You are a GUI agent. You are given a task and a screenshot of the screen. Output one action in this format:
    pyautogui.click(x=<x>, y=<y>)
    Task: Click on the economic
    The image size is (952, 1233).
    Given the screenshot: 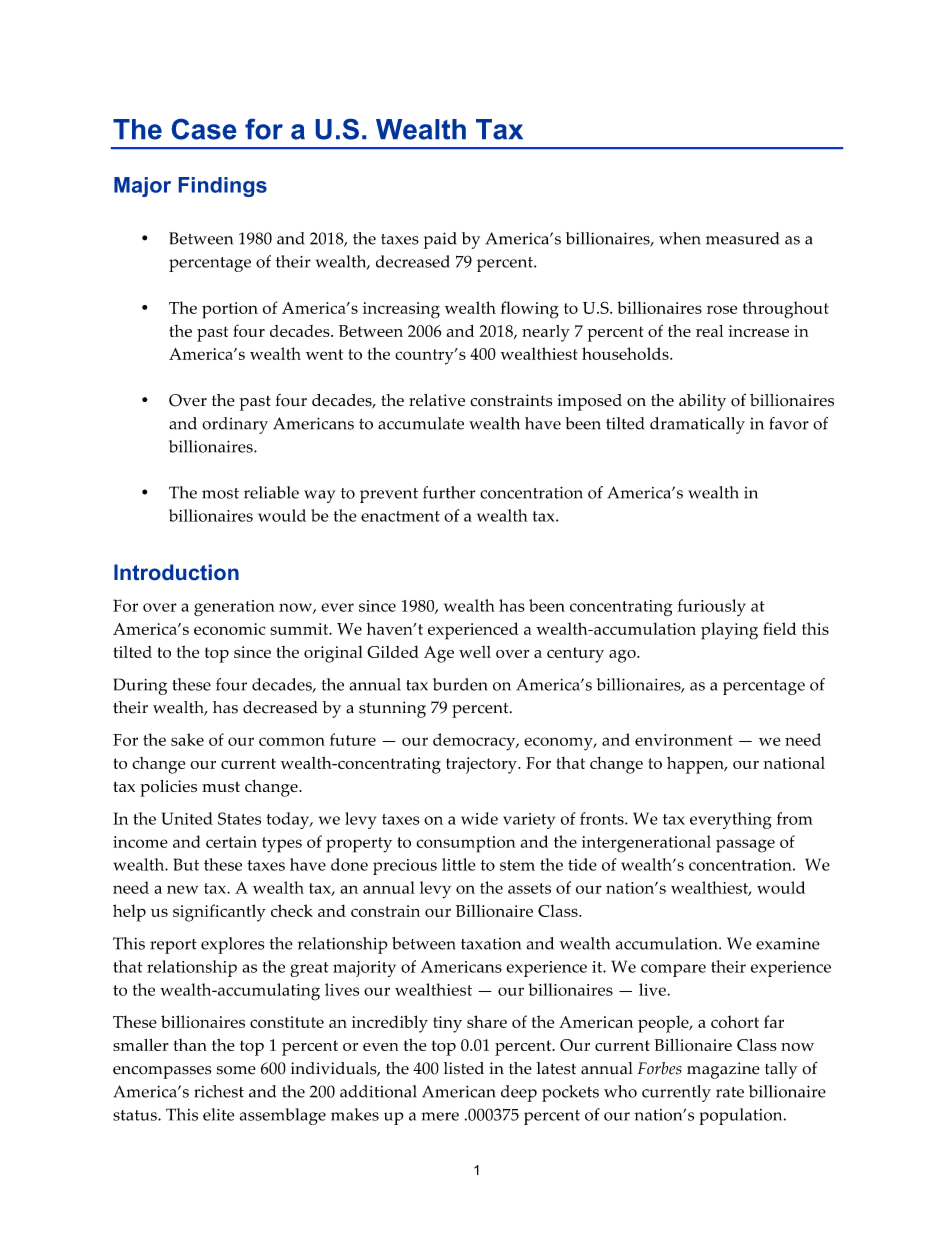 What is the action you would take?
    pyautogui.click(x=230, y=629)
